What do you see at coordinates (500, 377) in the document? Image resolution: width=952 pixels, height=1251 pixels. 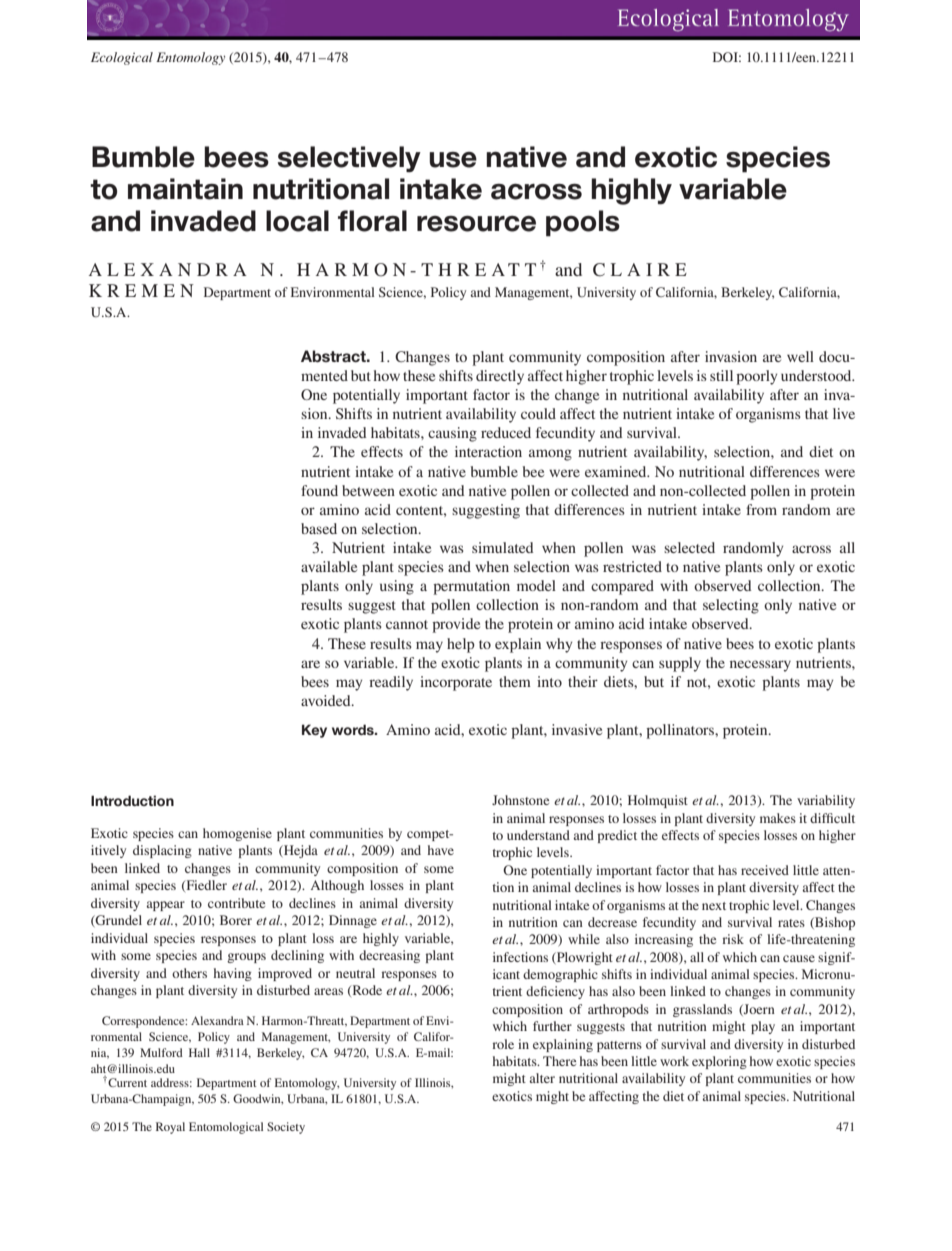 I see `directly` at bounding box center [500, 377].
